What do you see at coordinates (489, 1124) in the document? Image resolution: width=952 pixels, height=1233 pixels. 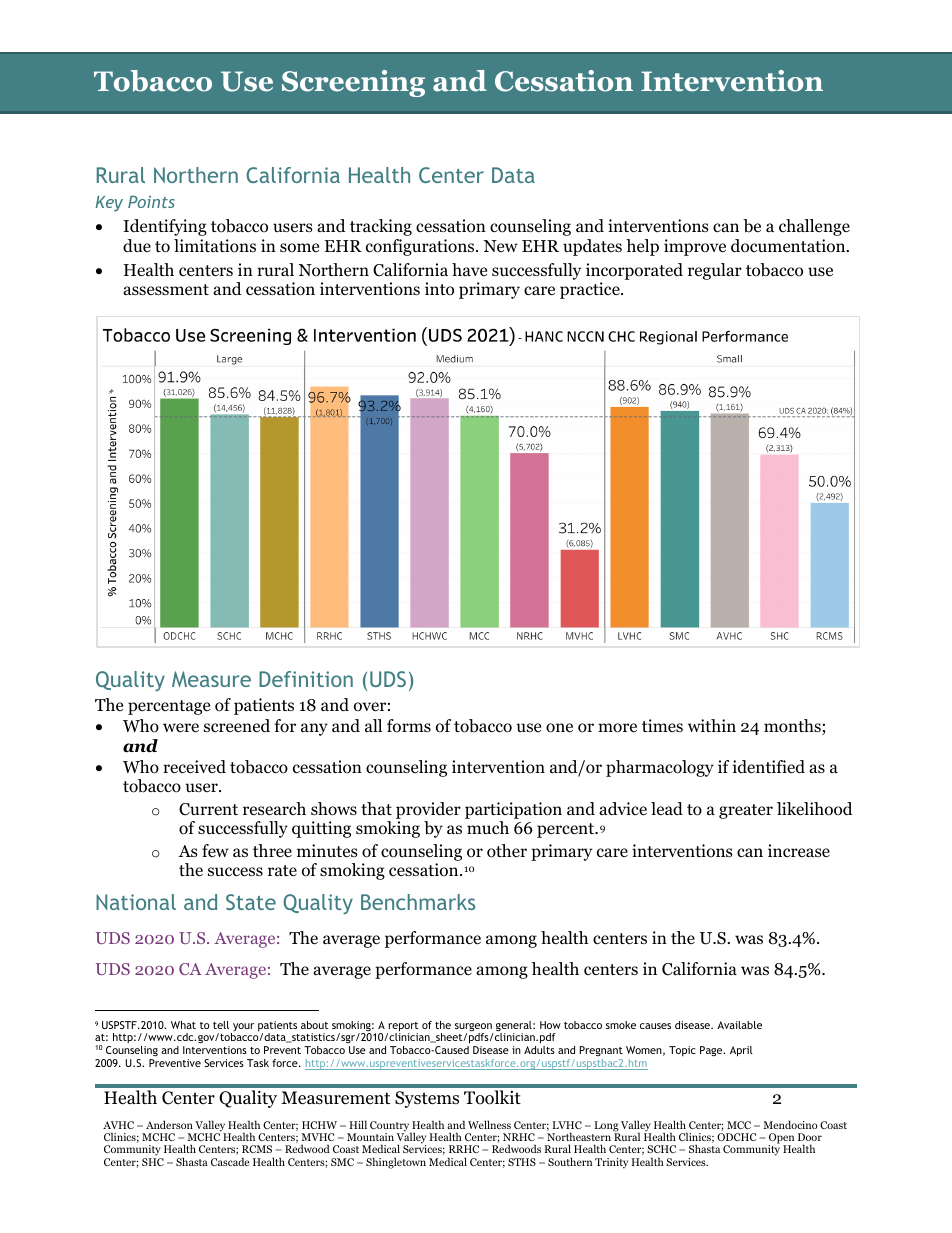 I see `Wellness` at bounding box center [489, 1124].
